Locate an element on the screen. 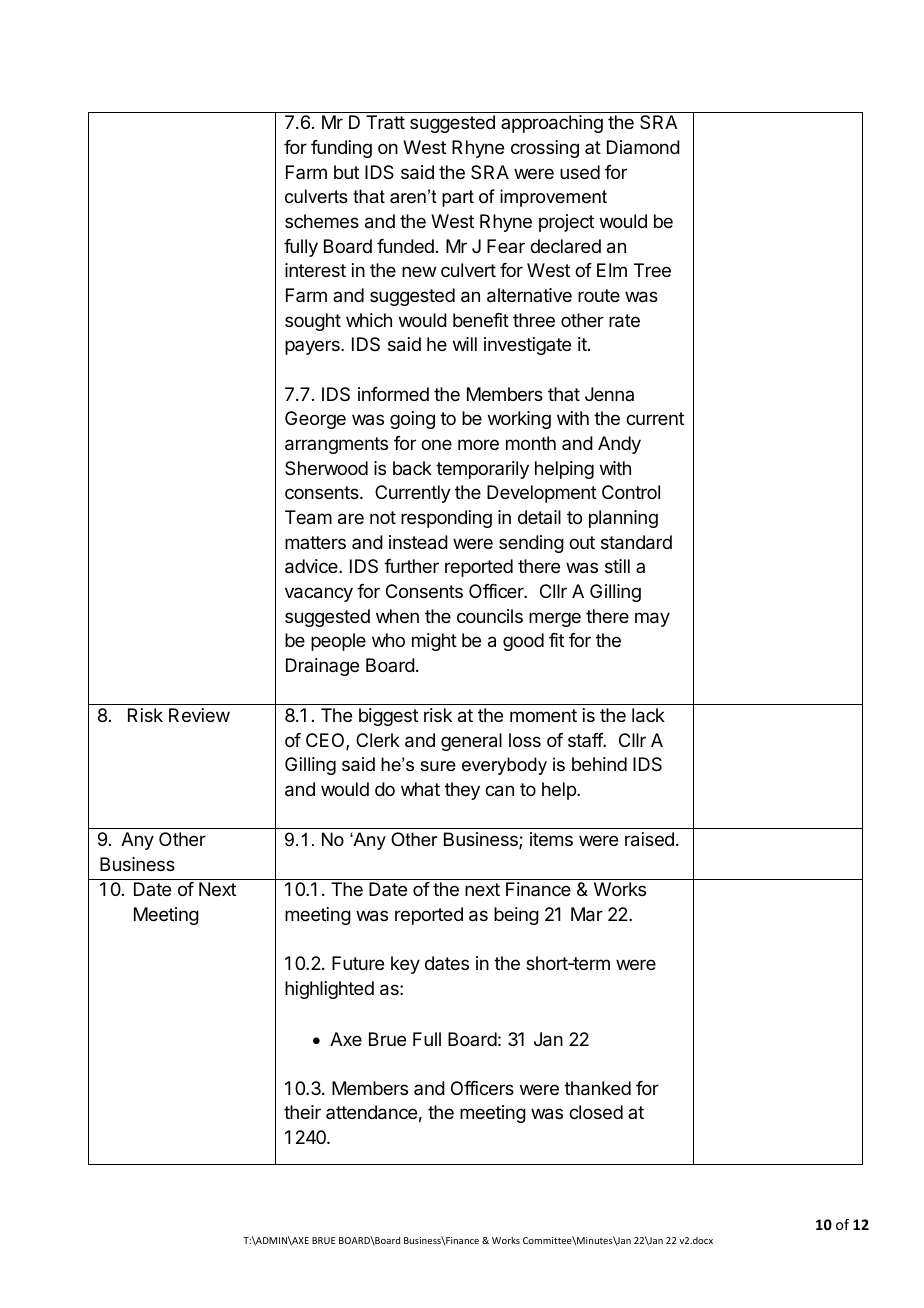  behind is located at coordinates (599, 764).
